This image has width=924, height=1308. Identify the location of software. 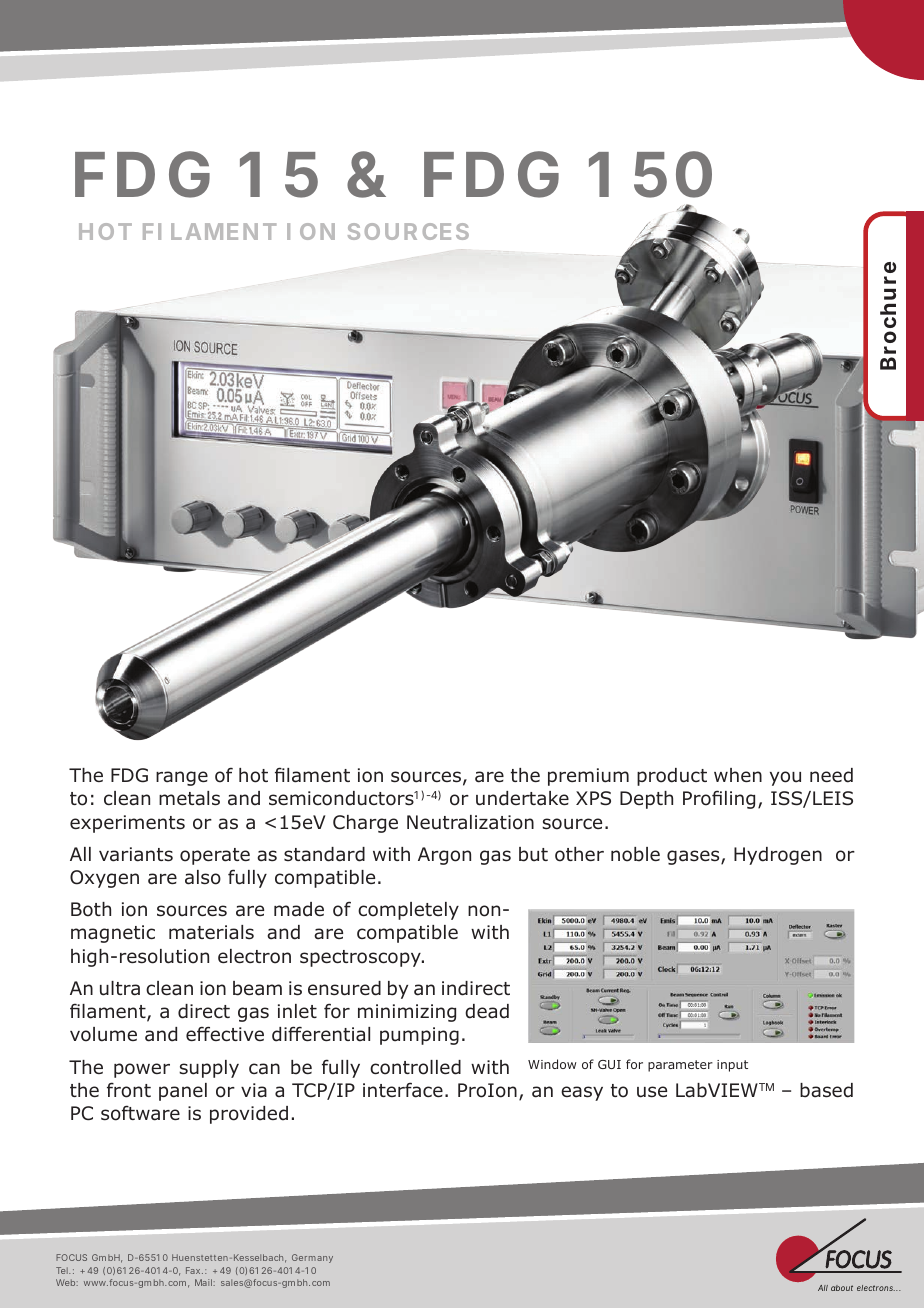
(140, 1113).
